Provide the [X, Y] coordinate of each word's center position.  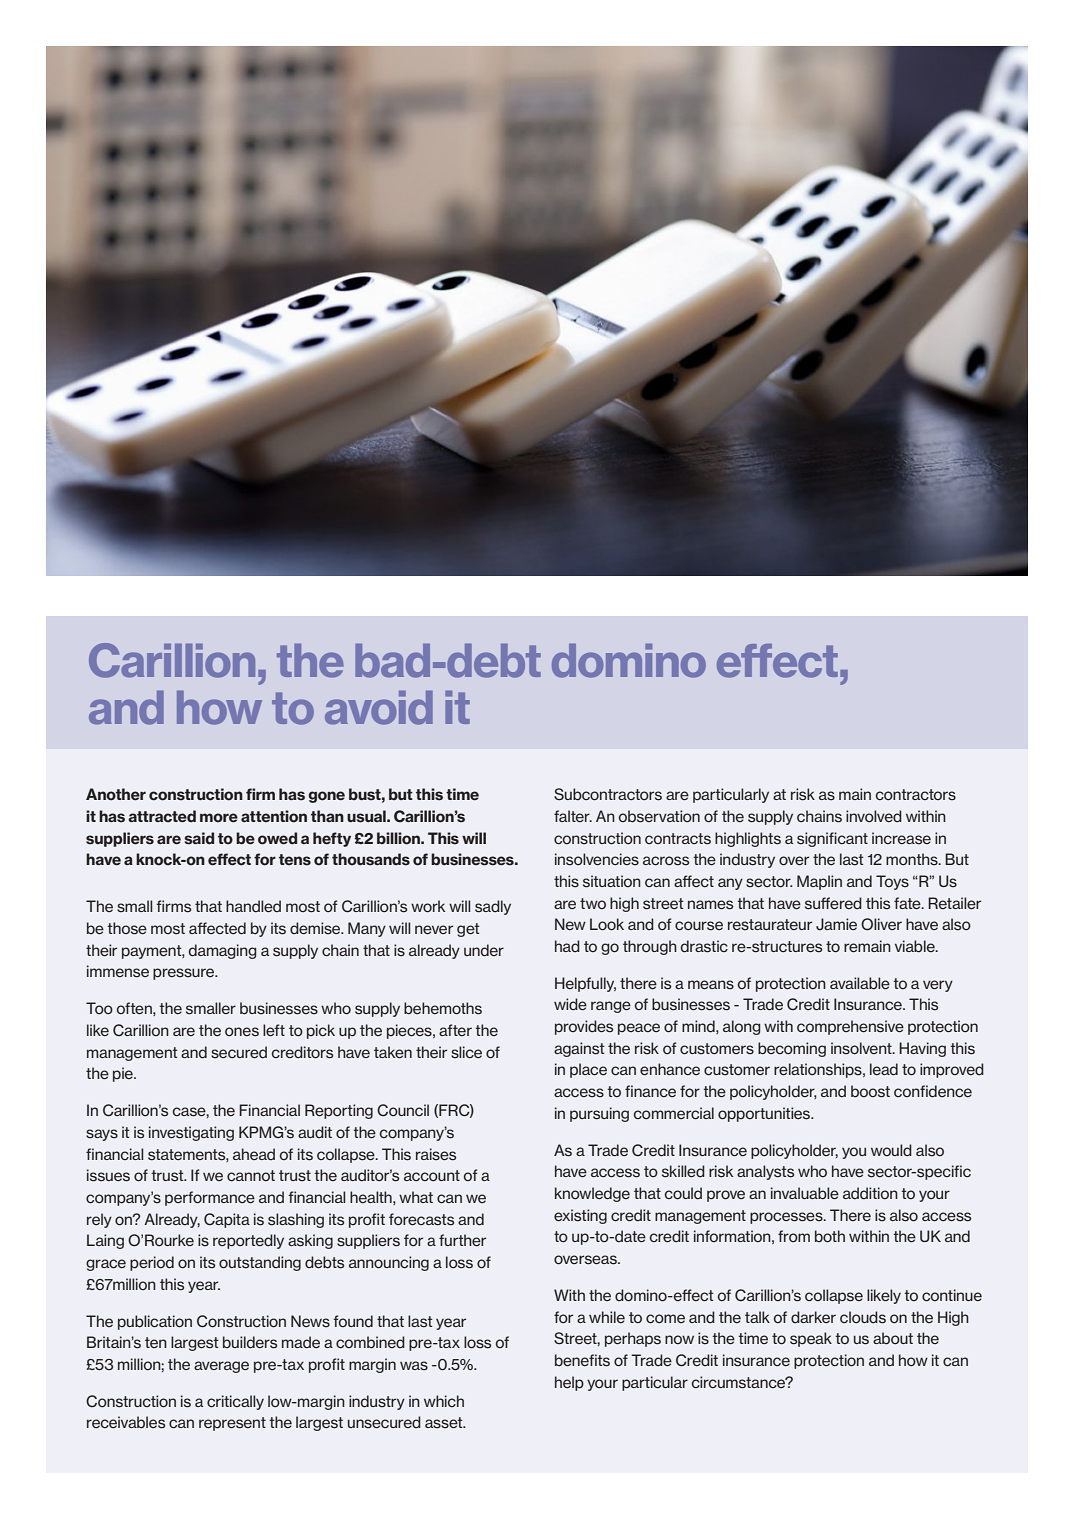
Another [116, 794]
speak [811, 1339]
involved [874, 816]
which [444, 1401]
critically [235, 1402]
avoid [379, 708]
